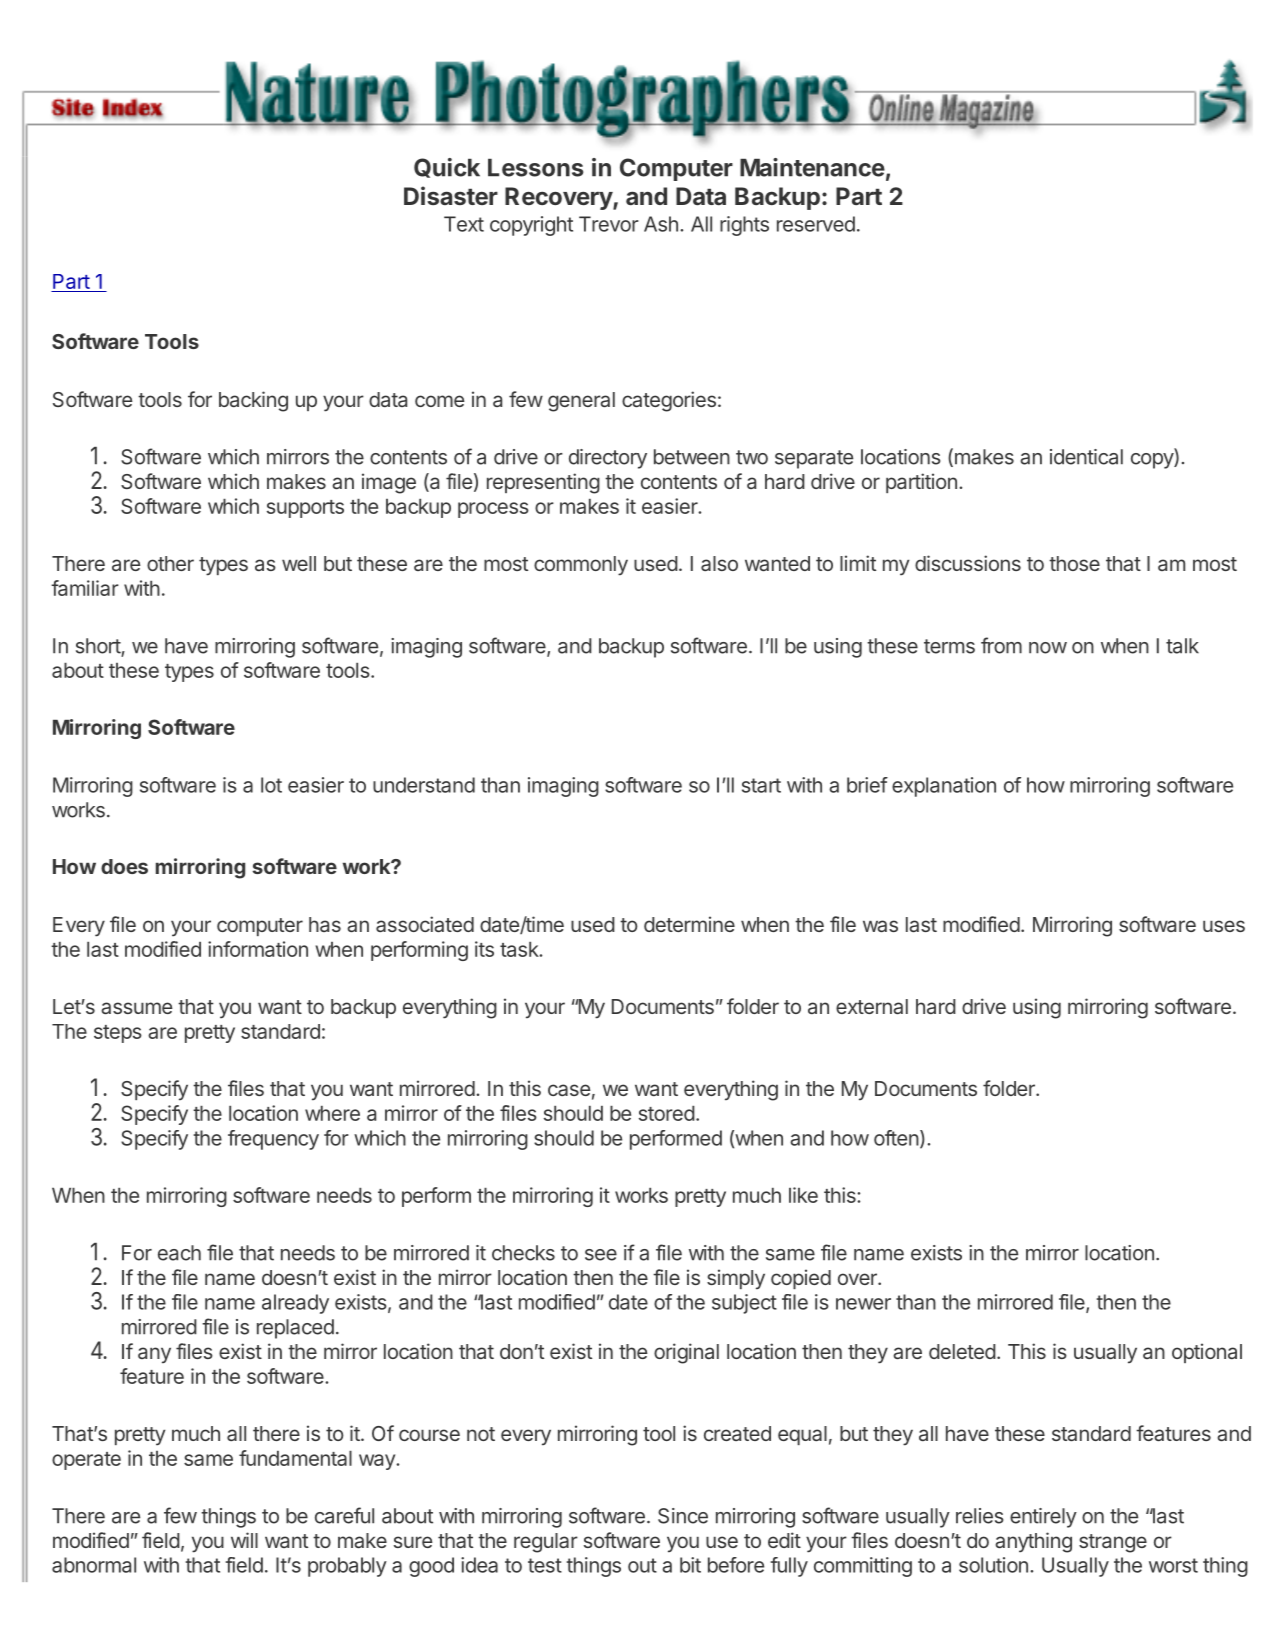 This document has height=1644, width=1270. What do you see at coordinates (1048, 648) in the document?
I see `now` at bounding box center [1048, 648].
